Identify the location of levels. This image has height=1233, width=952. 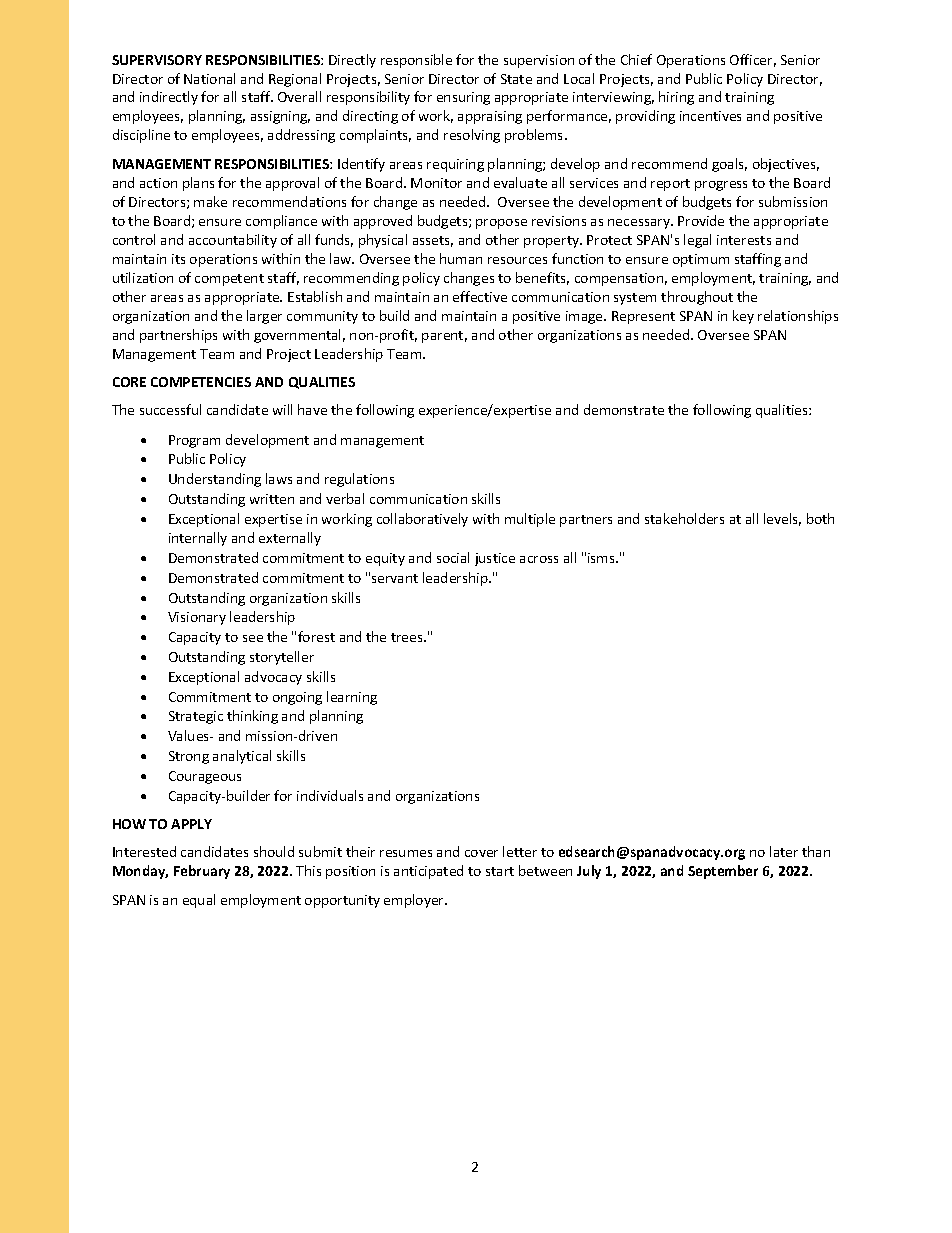
(782, 519).
